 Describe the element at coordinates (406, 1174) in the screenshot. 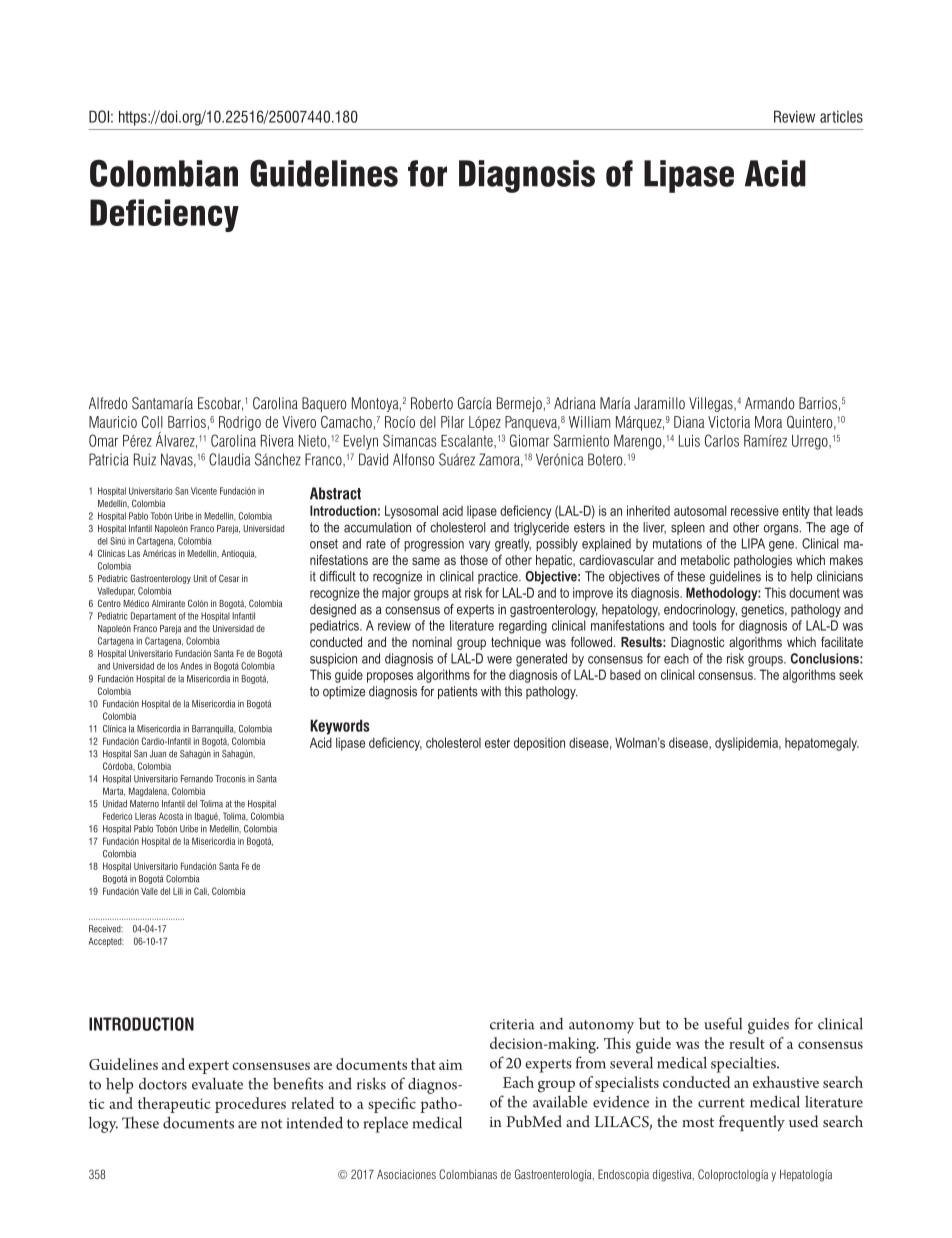

I see `Asociaciones` at that location.
